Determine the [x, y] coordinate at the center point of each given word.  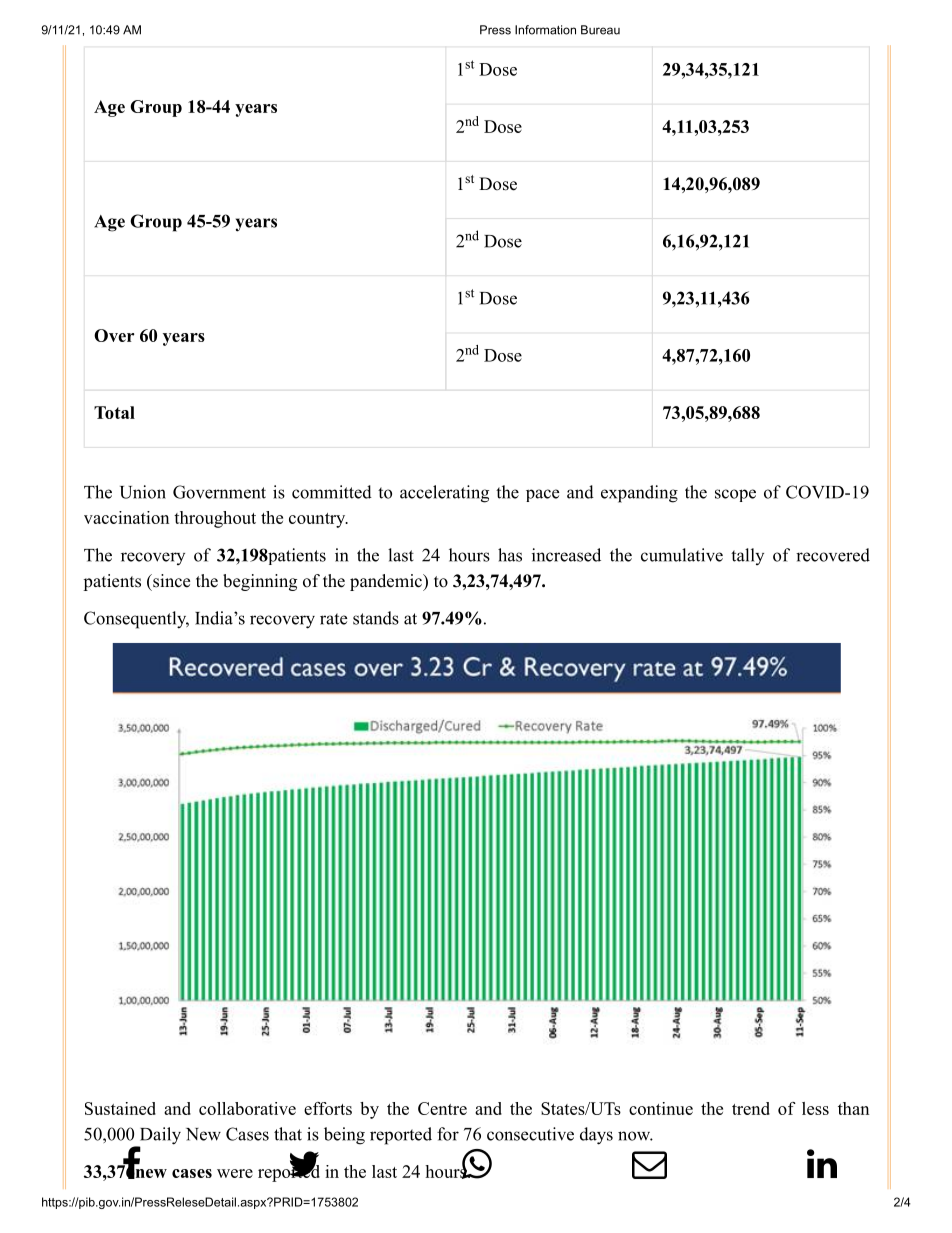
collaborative [247, 1108]
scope [735, 495]
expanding [639, 494]
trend [751, 1108]
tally [747, 556]
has [510, 555]
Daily [159, 1137]
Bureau [600, 30]
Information [545, 30]
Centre [442, 1108]
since [170, 581]
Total [114, 412]
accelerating [444, 494]
